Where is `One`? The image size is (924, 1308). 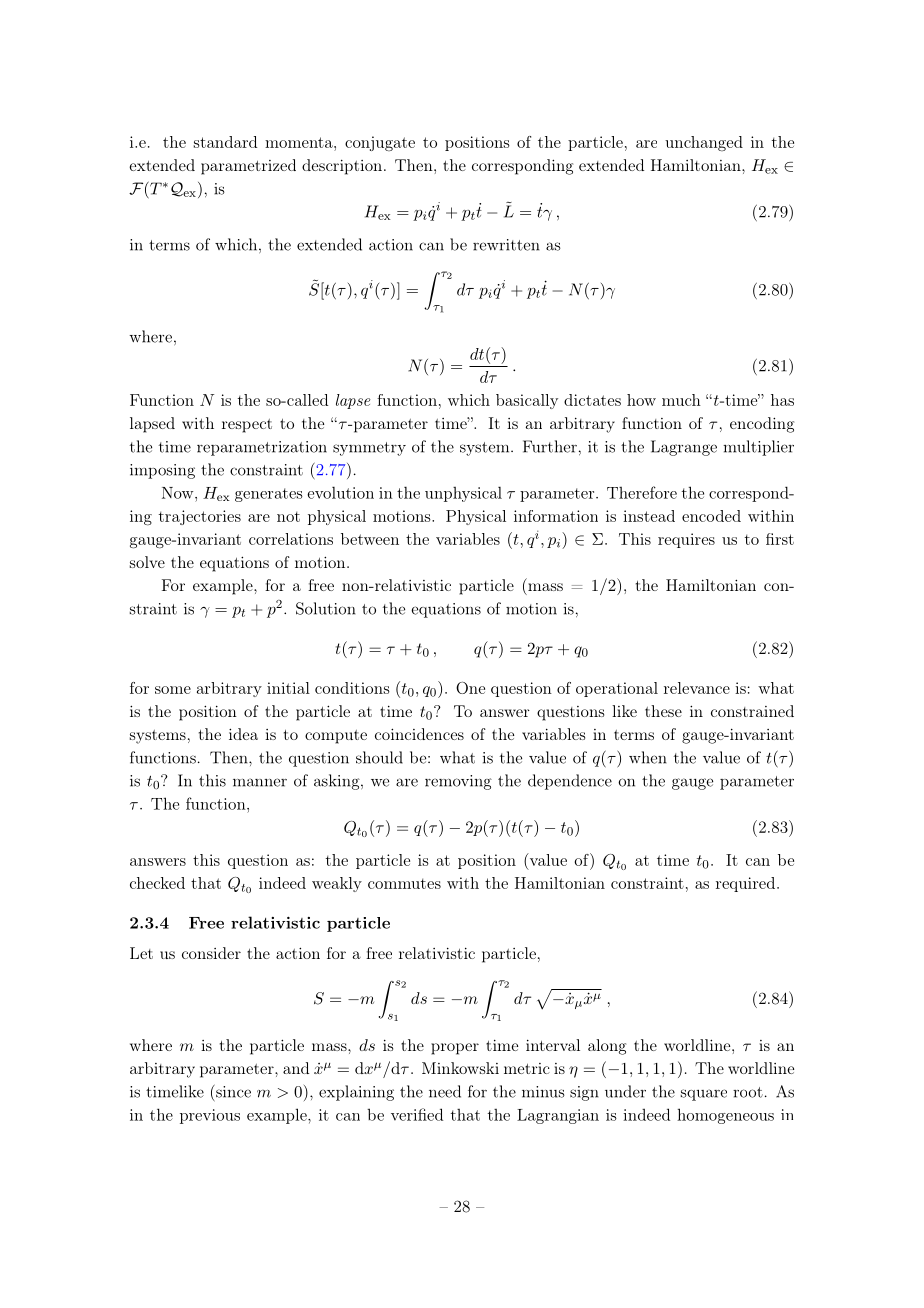 One is located at coordinates (470, 688).
